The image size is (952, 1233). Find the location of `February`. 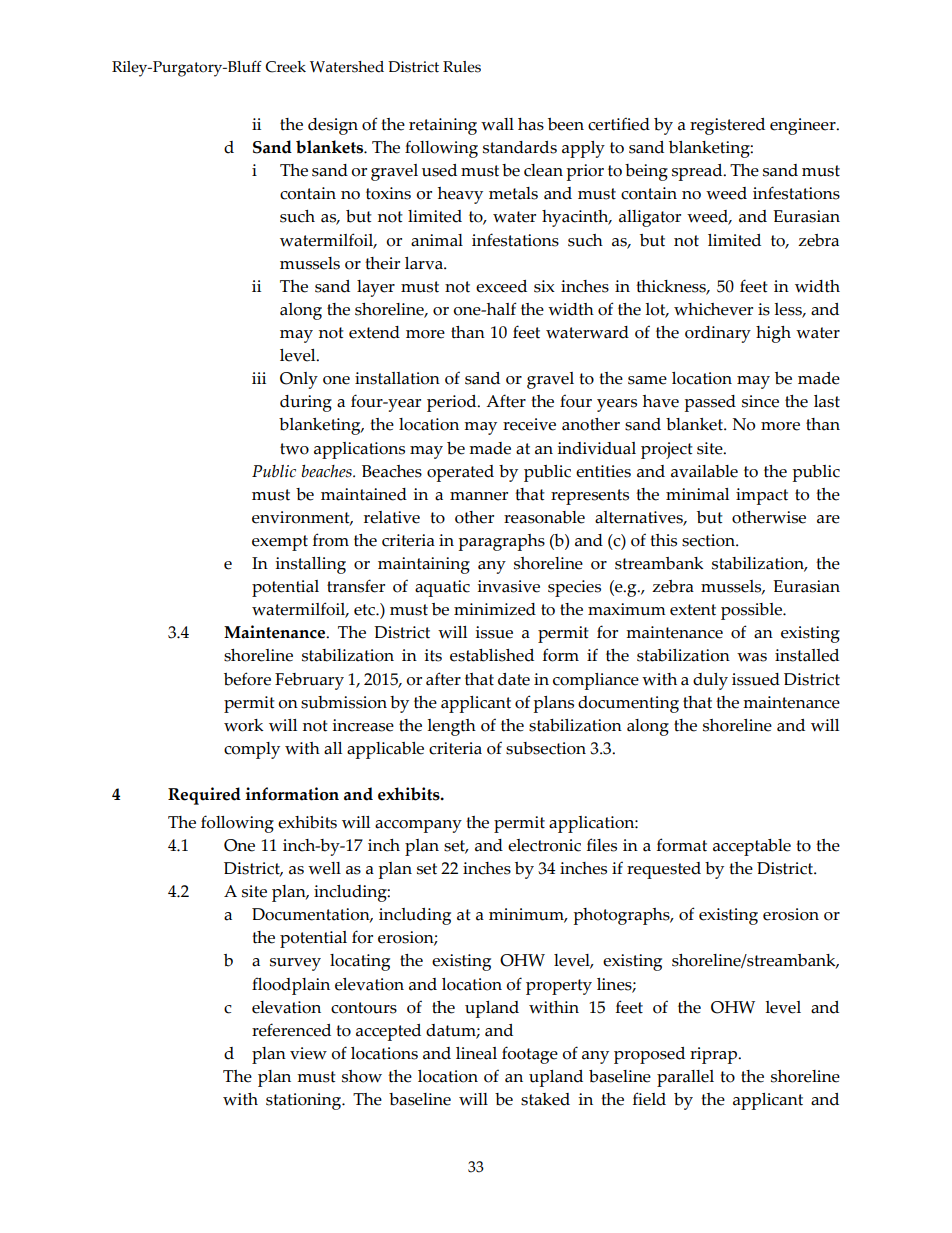

February is located at coordinates (309, 681).
